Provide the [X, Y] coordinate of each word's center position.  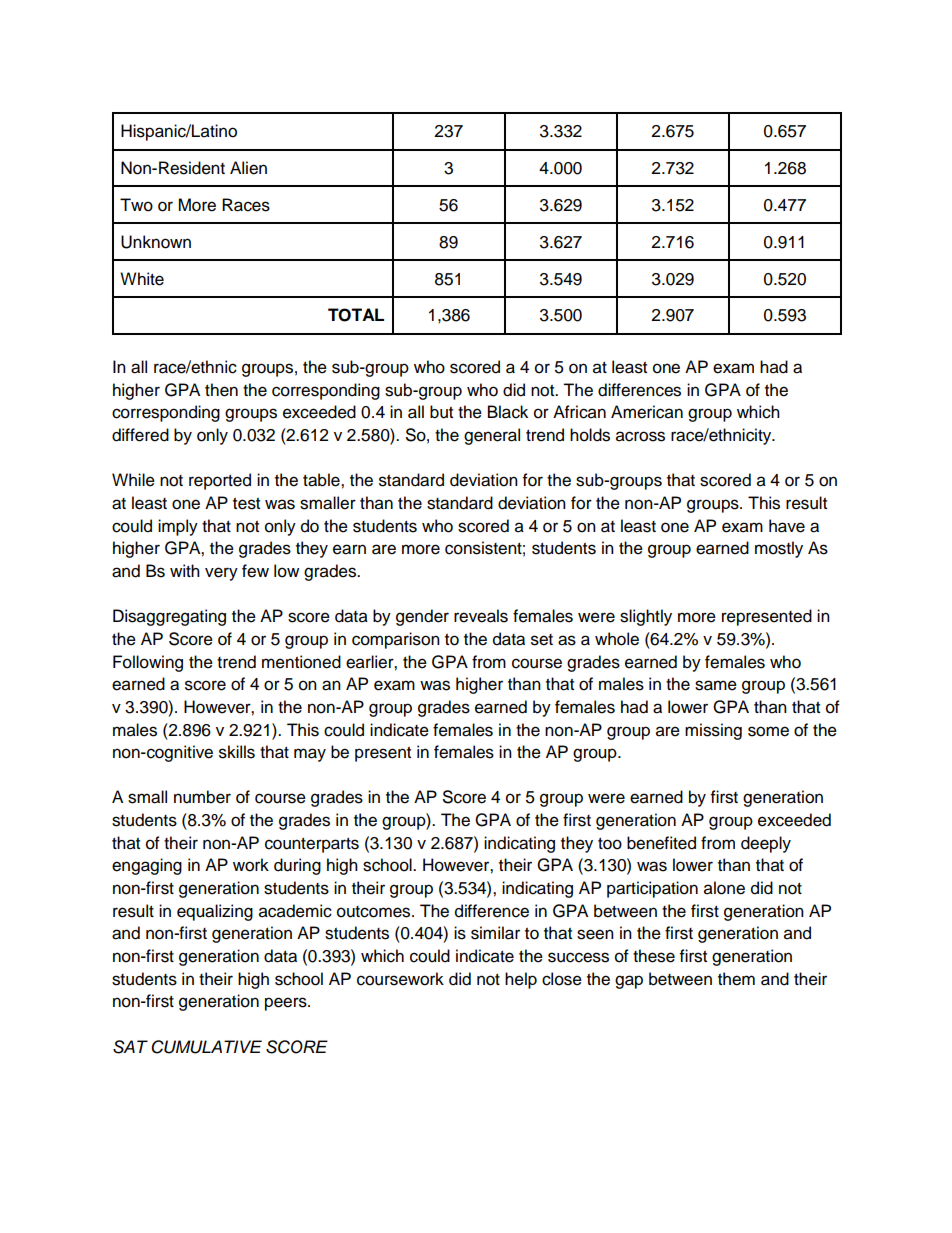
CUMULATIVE [206, 1047]
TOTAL [356, 315]
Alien [248, 168]
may [310, 755]
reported [220, 481]
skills [237, 752]
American [647, 412]
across [640, 436]
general [492, 436]
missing [713, 731]
